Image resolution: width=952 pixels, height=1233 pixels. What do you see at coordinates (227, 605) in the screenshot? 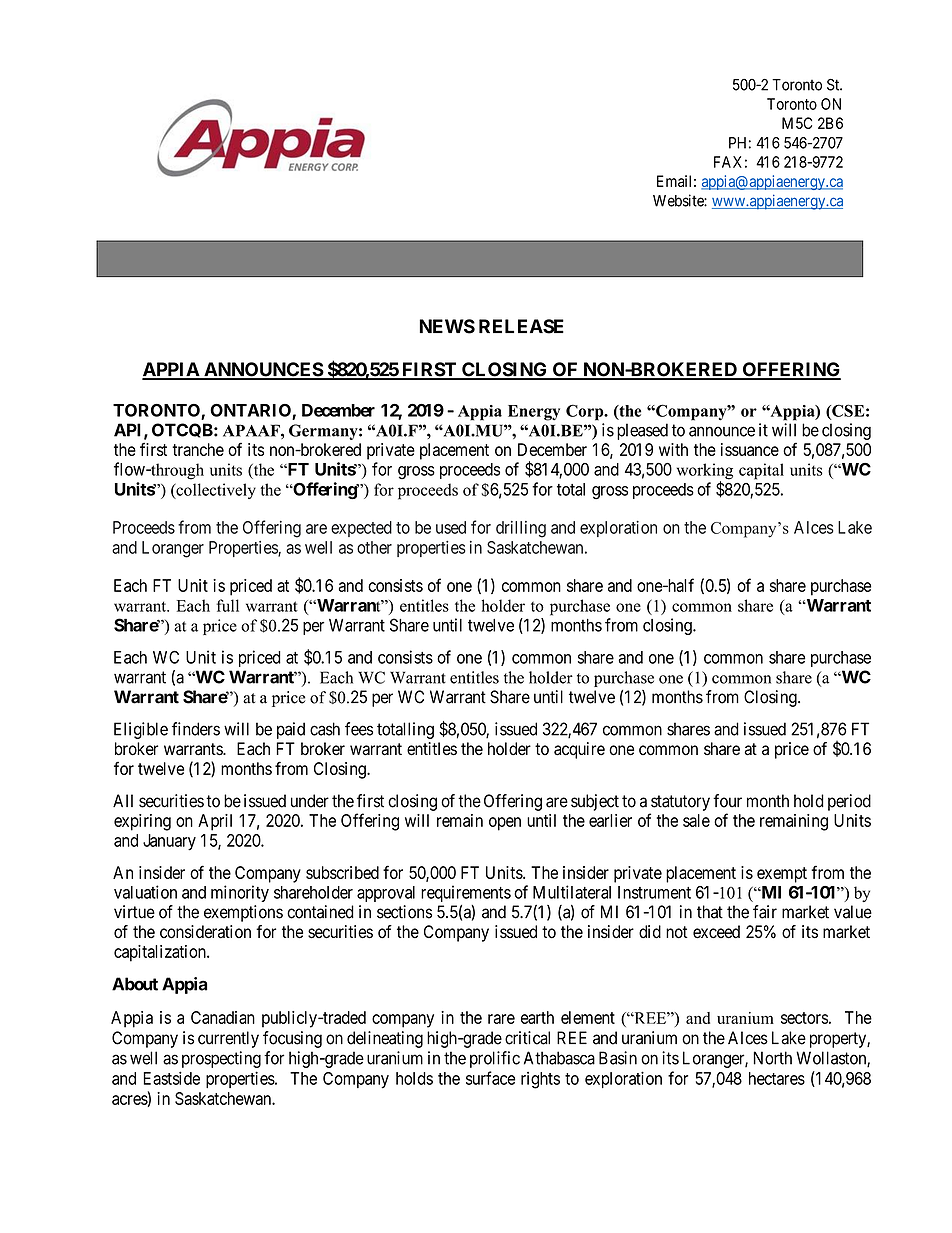
I see `full` at bounding box center [227, 605].
